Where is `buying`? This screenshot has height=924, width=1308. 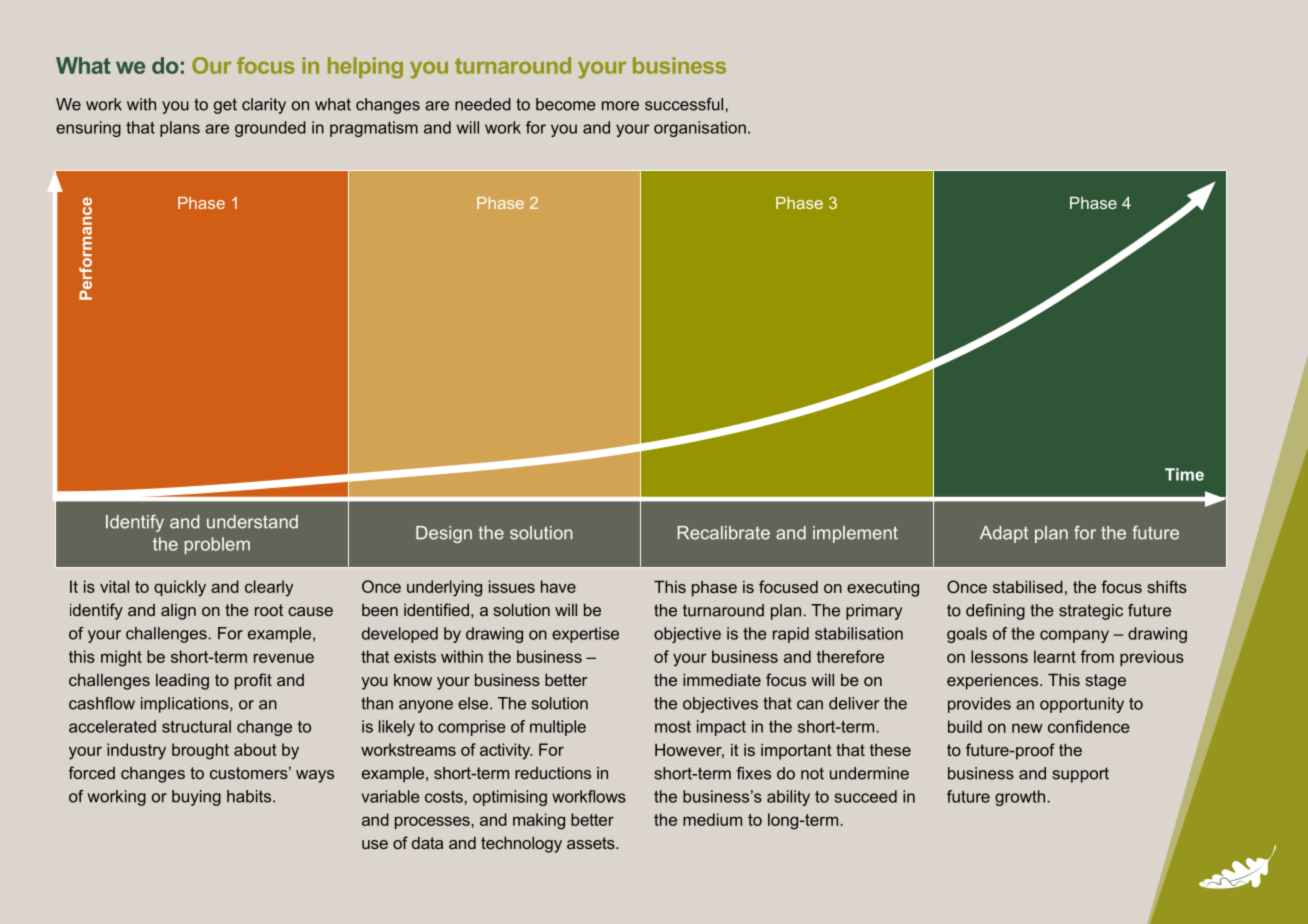 buying is located at coordinates (196, 798).
